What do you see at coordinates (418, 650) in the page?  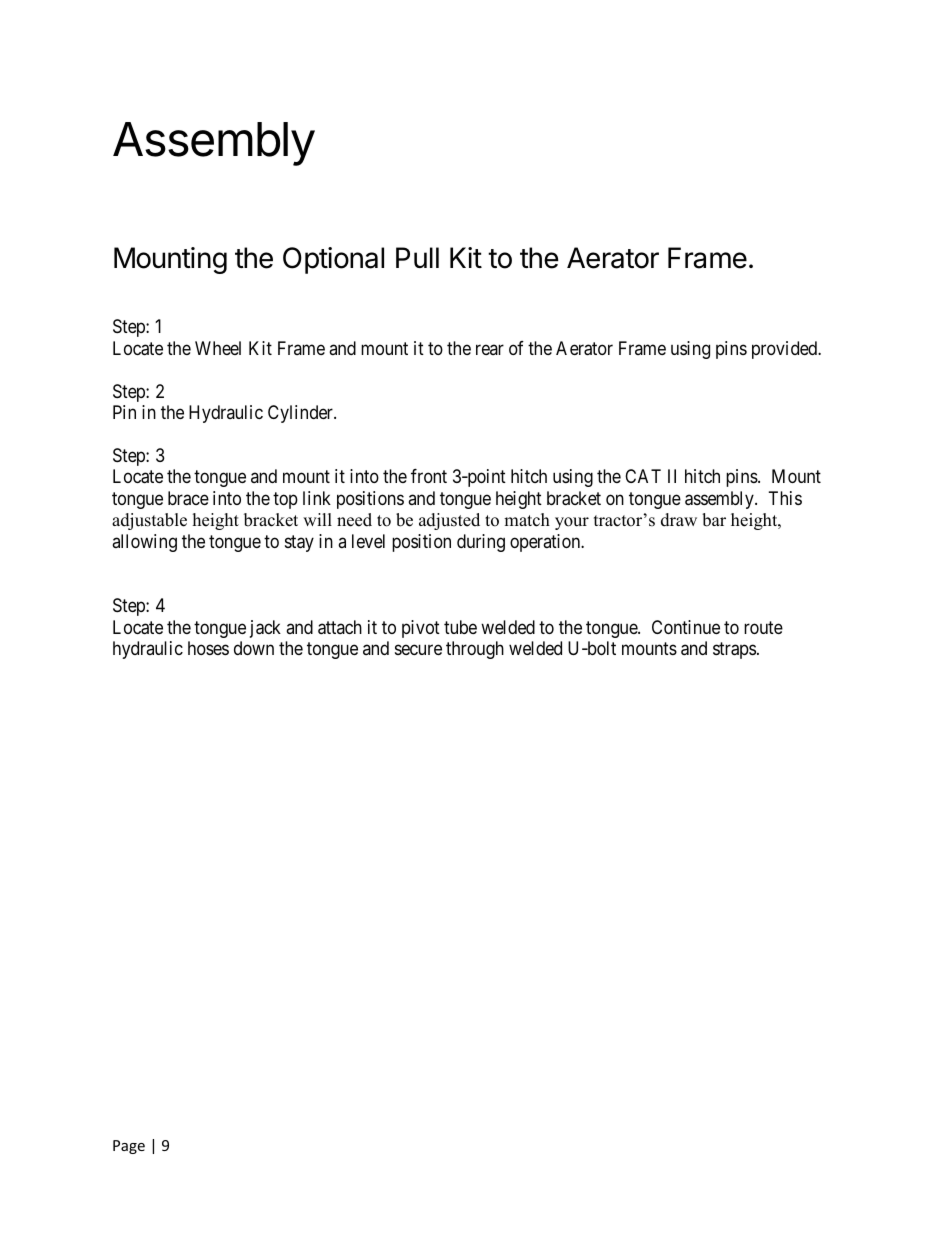 I see `secure` at bounding box center [418, 650].
